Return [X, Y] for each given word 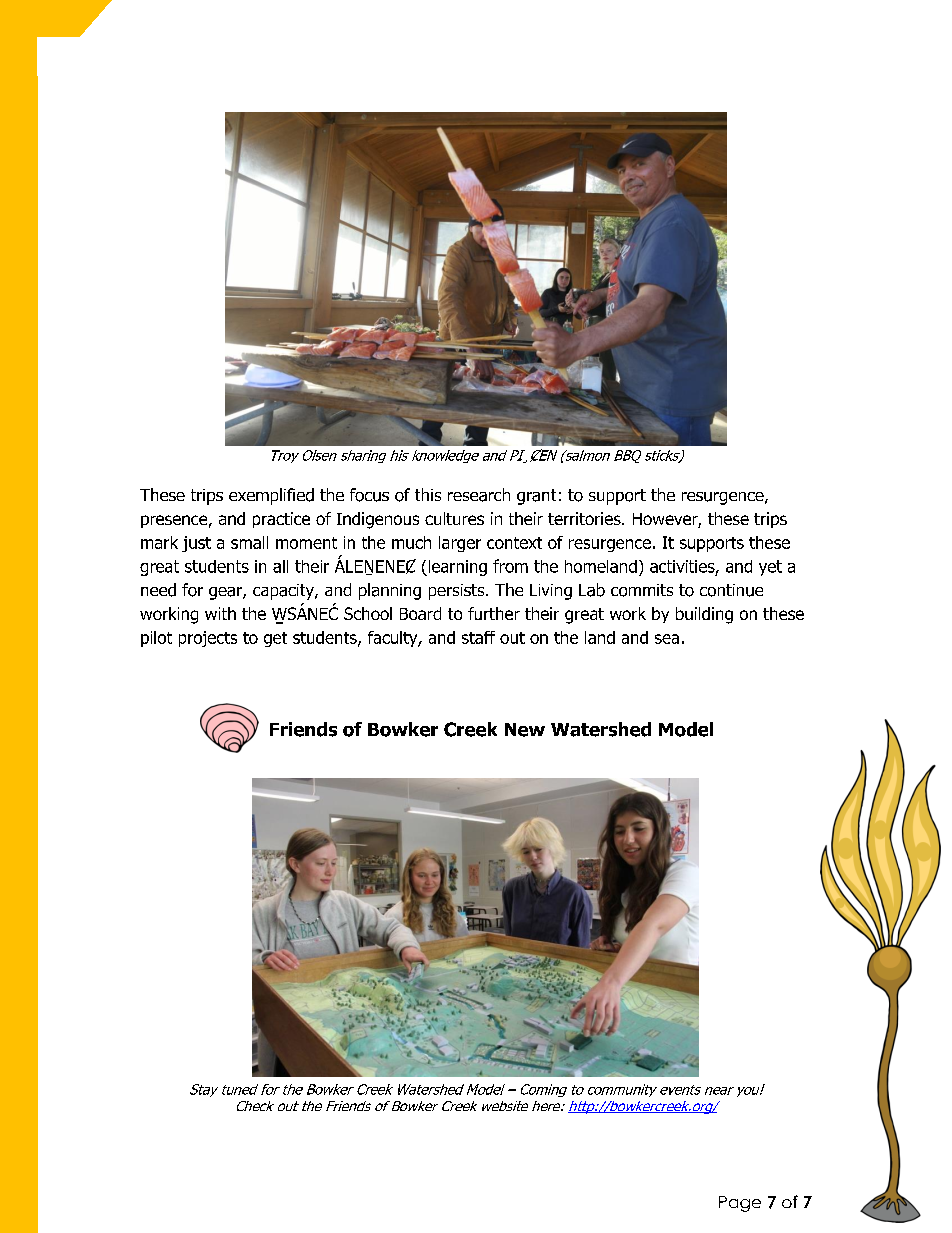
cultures [454, 518]
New [525, 730]
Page [740, 1204]
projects [208, 639]
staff [478, 637]
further [494, 613]
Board [420, 613]
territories [585, 518]
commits [642, 590]
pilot [156, 639]
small [249, 542]
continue [731, 590]
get [275, 639]
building [704, 615]
